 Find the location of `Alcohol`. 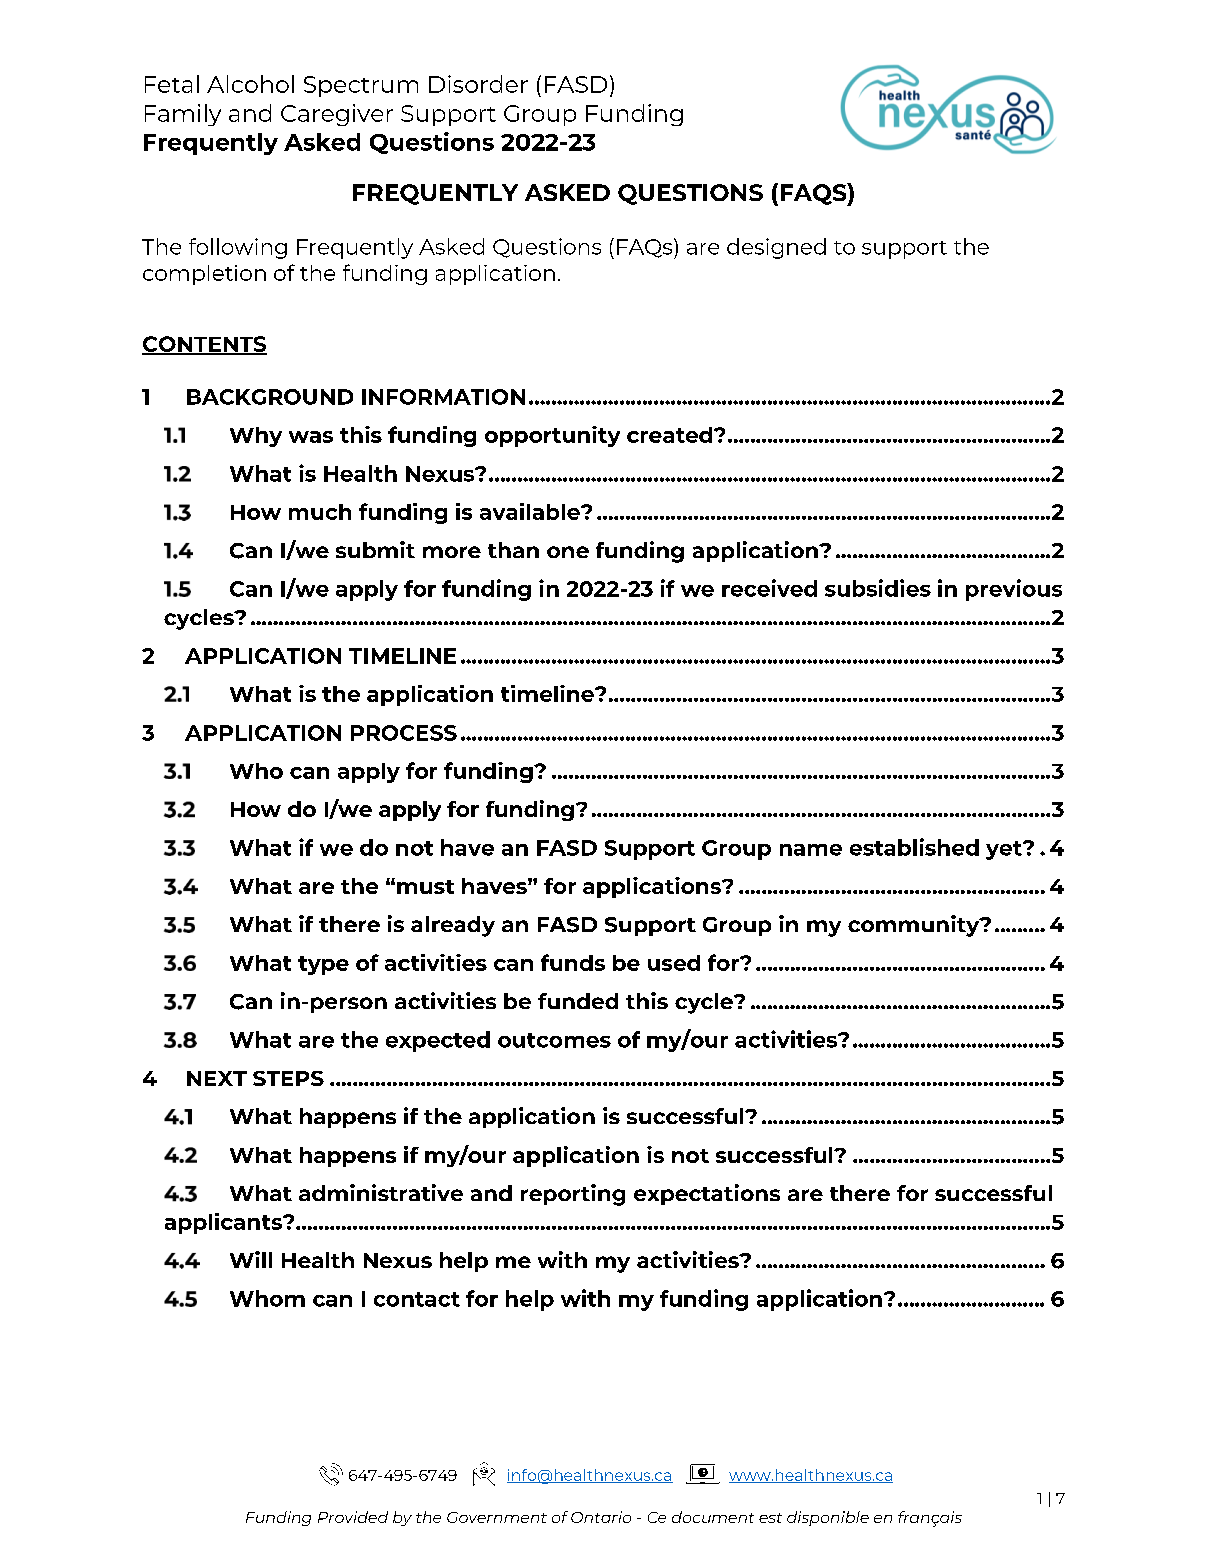

Alcohol is located at coordinates (250, 84).
